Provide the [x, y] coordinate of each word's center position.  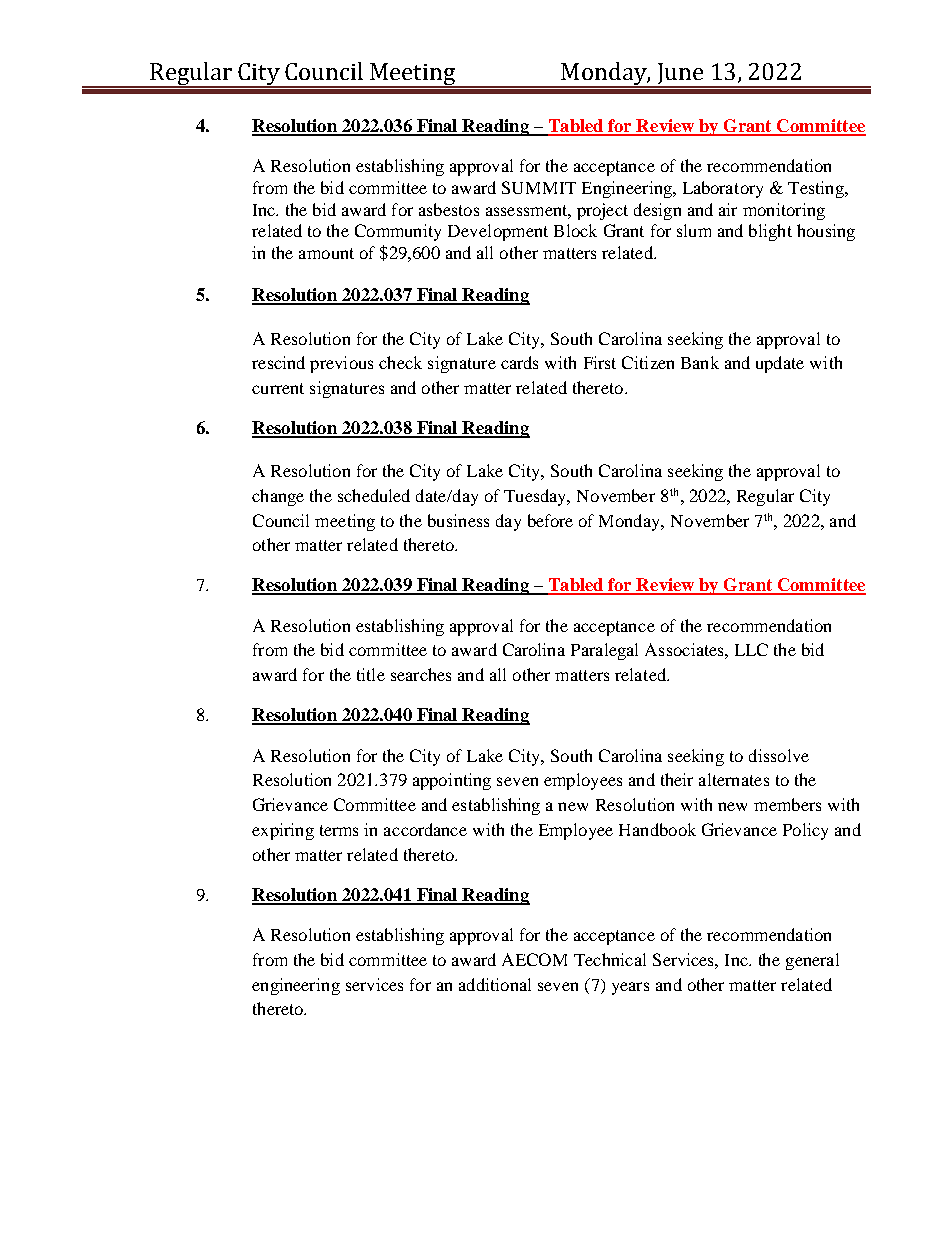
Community [398, 232]
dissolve [779, 755]
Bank [700, 362]
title [371, 674]
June [680, 75]
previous [341, 364]
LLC [751, 649]
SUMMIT [539, 187]
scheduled [374, 495]
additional [495, 984]
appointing [452, 781]
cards [519, 362]
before [550, 520]
